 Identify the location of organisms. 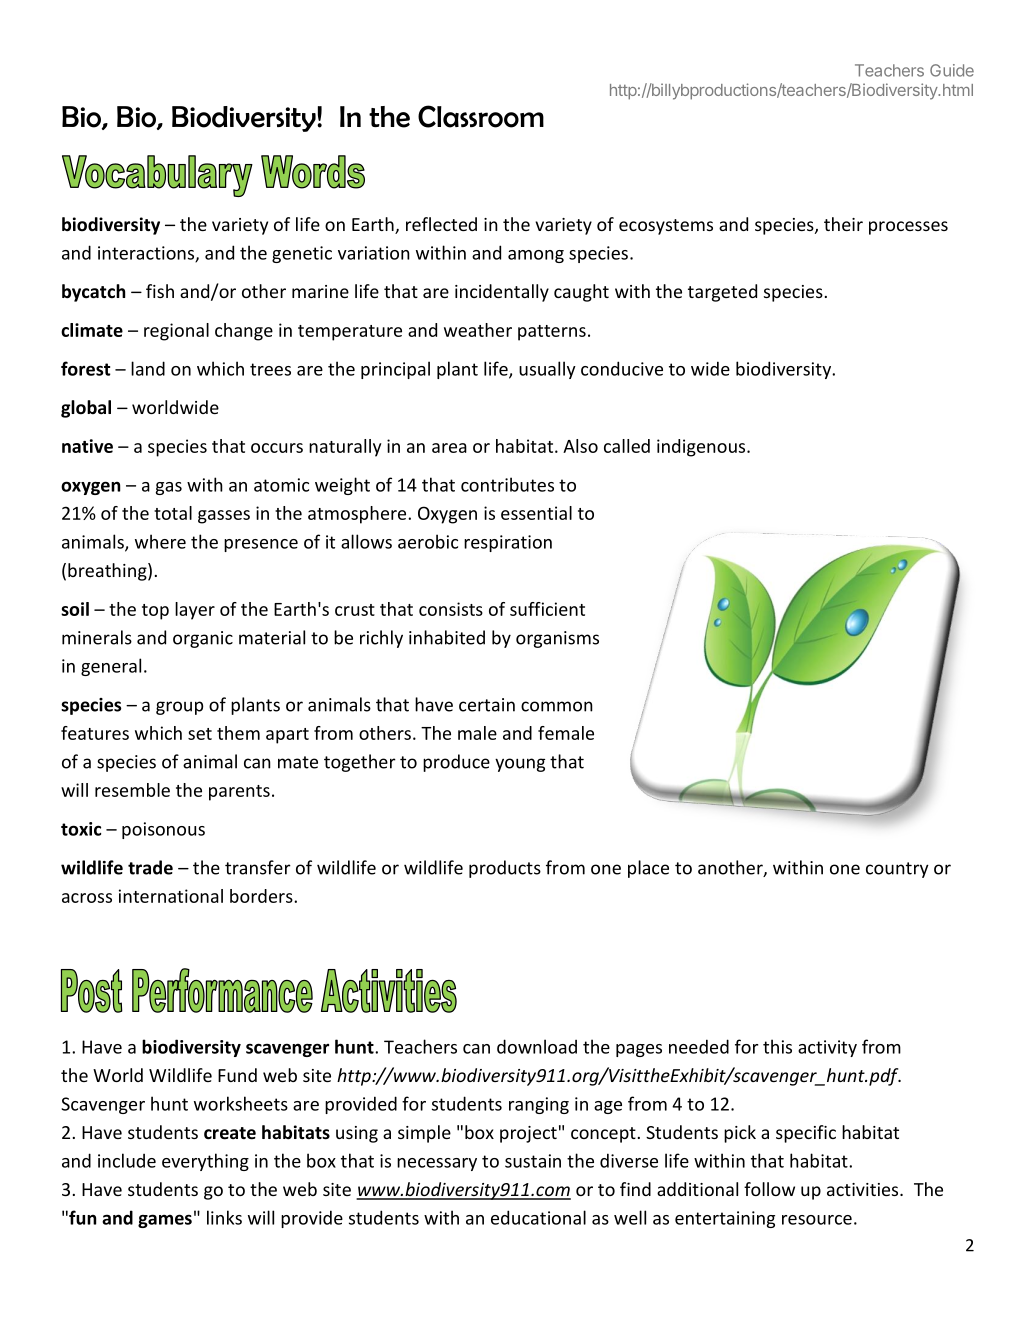
(557, 639).
